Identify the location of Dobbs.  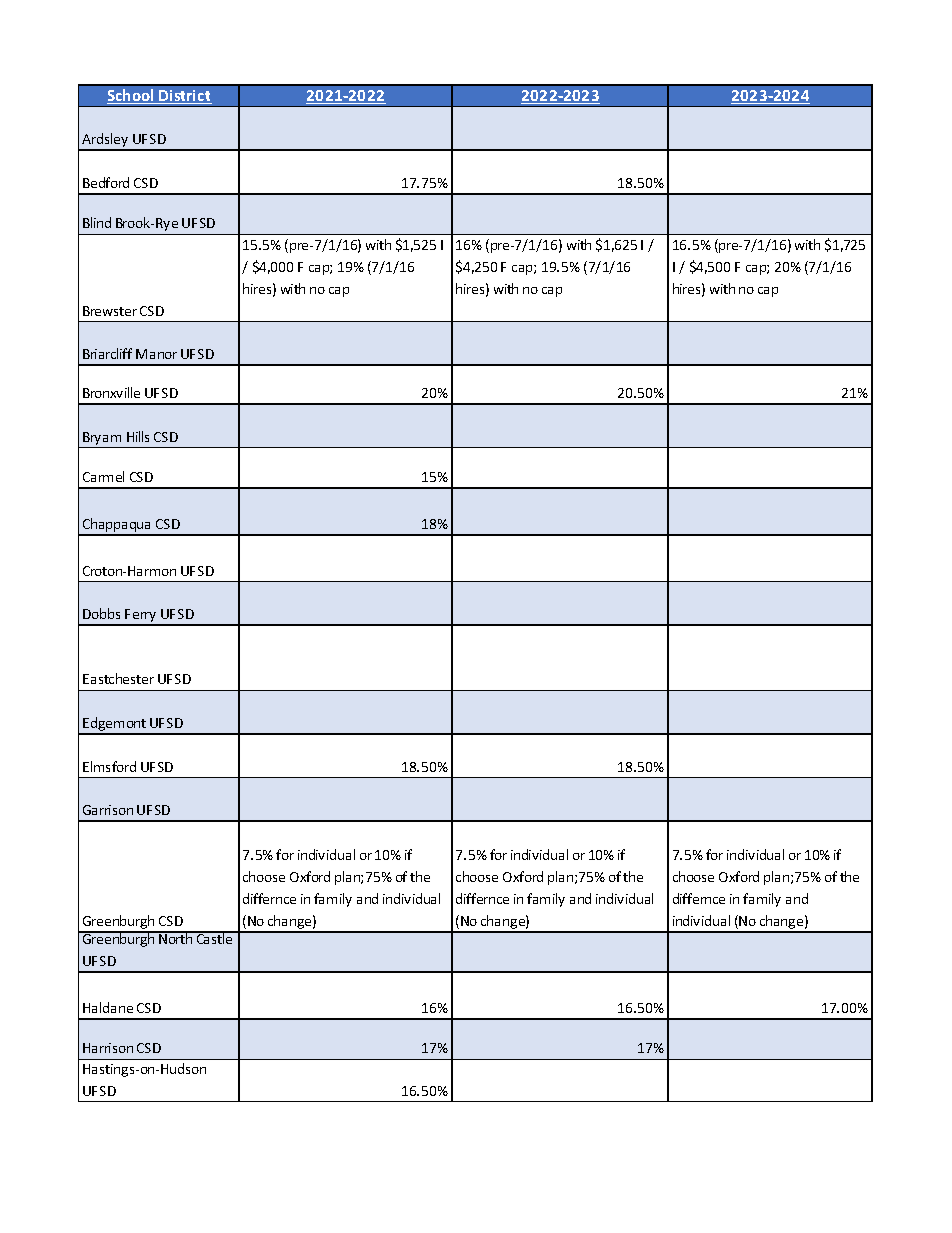
(101, 613).
